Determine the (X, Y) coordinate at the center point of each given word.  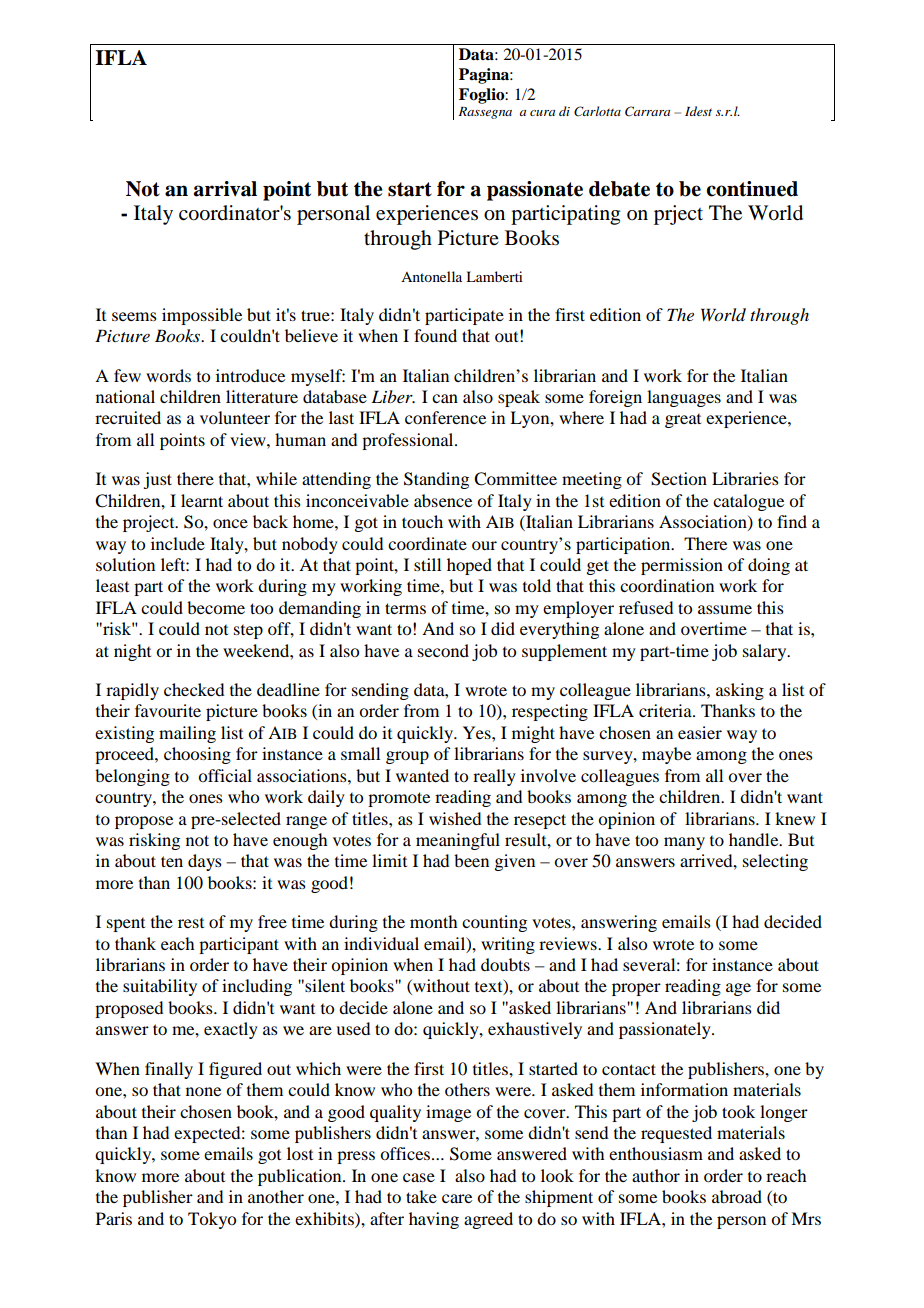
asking (740, 691)
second (443, 650)
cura (542, 113)
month (433, 921)
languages (684, 398)
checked (194, 689)
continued (752, 189)
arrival (225, 189)
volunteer (235, 417)
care (457, 1198)
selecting (775, 862)
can (445, 398)
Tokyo (212, 1220)
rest (191, 923)
